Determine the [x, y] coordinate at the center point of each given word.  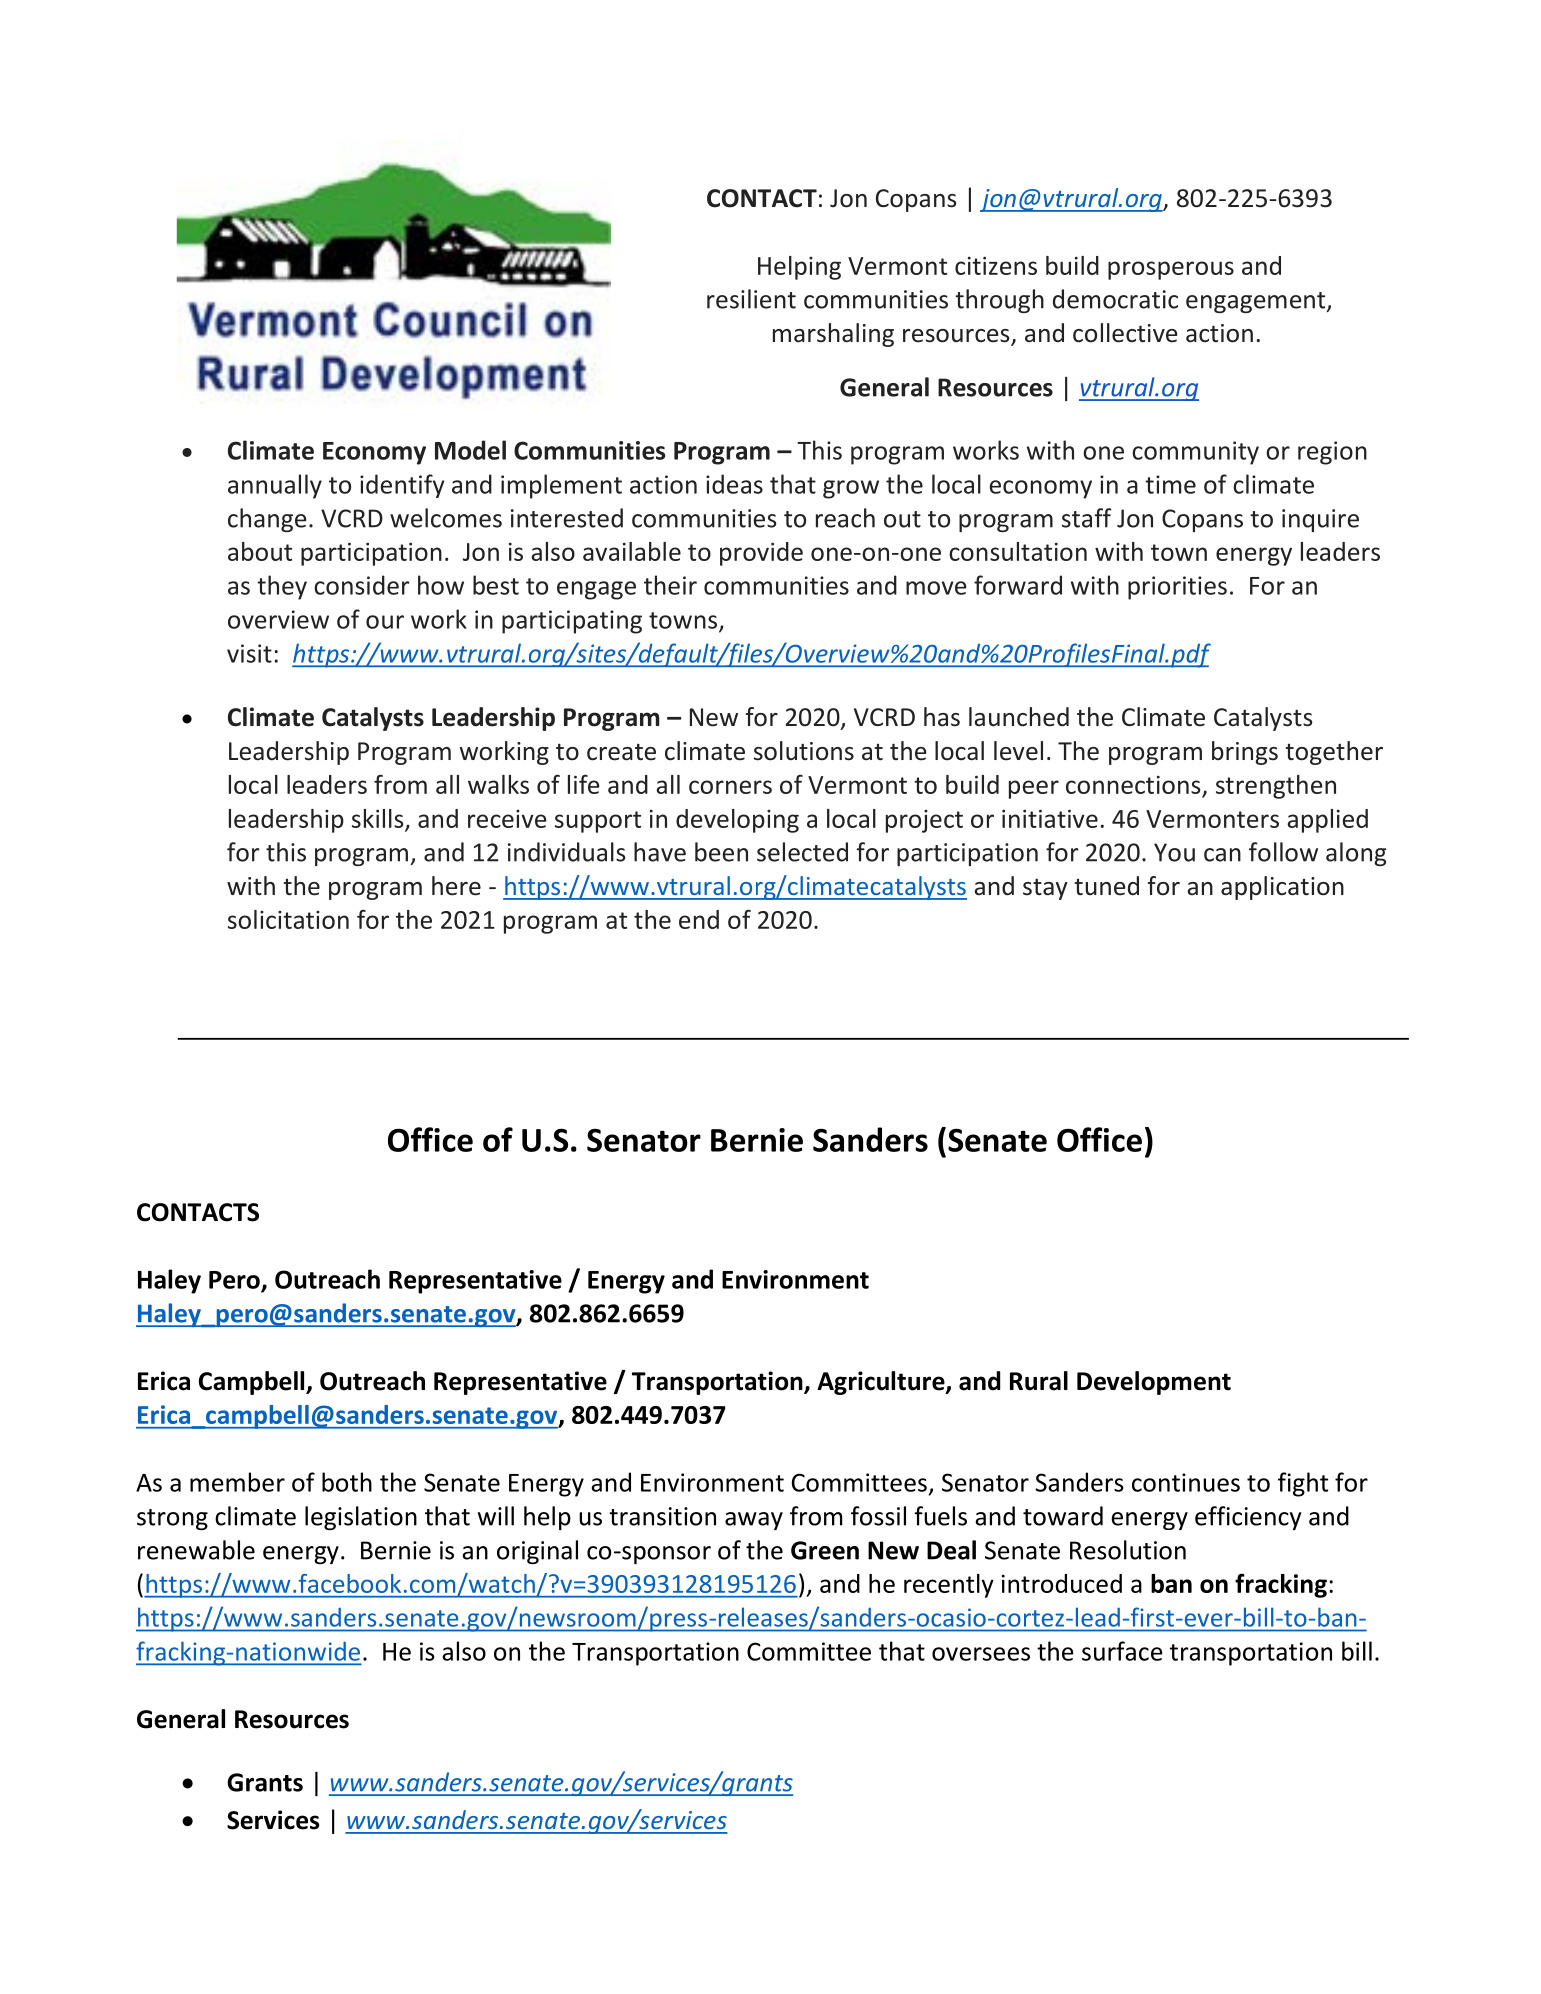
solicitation [288, 919]
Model [470, 450]
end [699, 919]
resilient [751, 299]
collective [1125, 333]
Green [825, 1550]
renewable [196, 1550]
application [1282, 888]
